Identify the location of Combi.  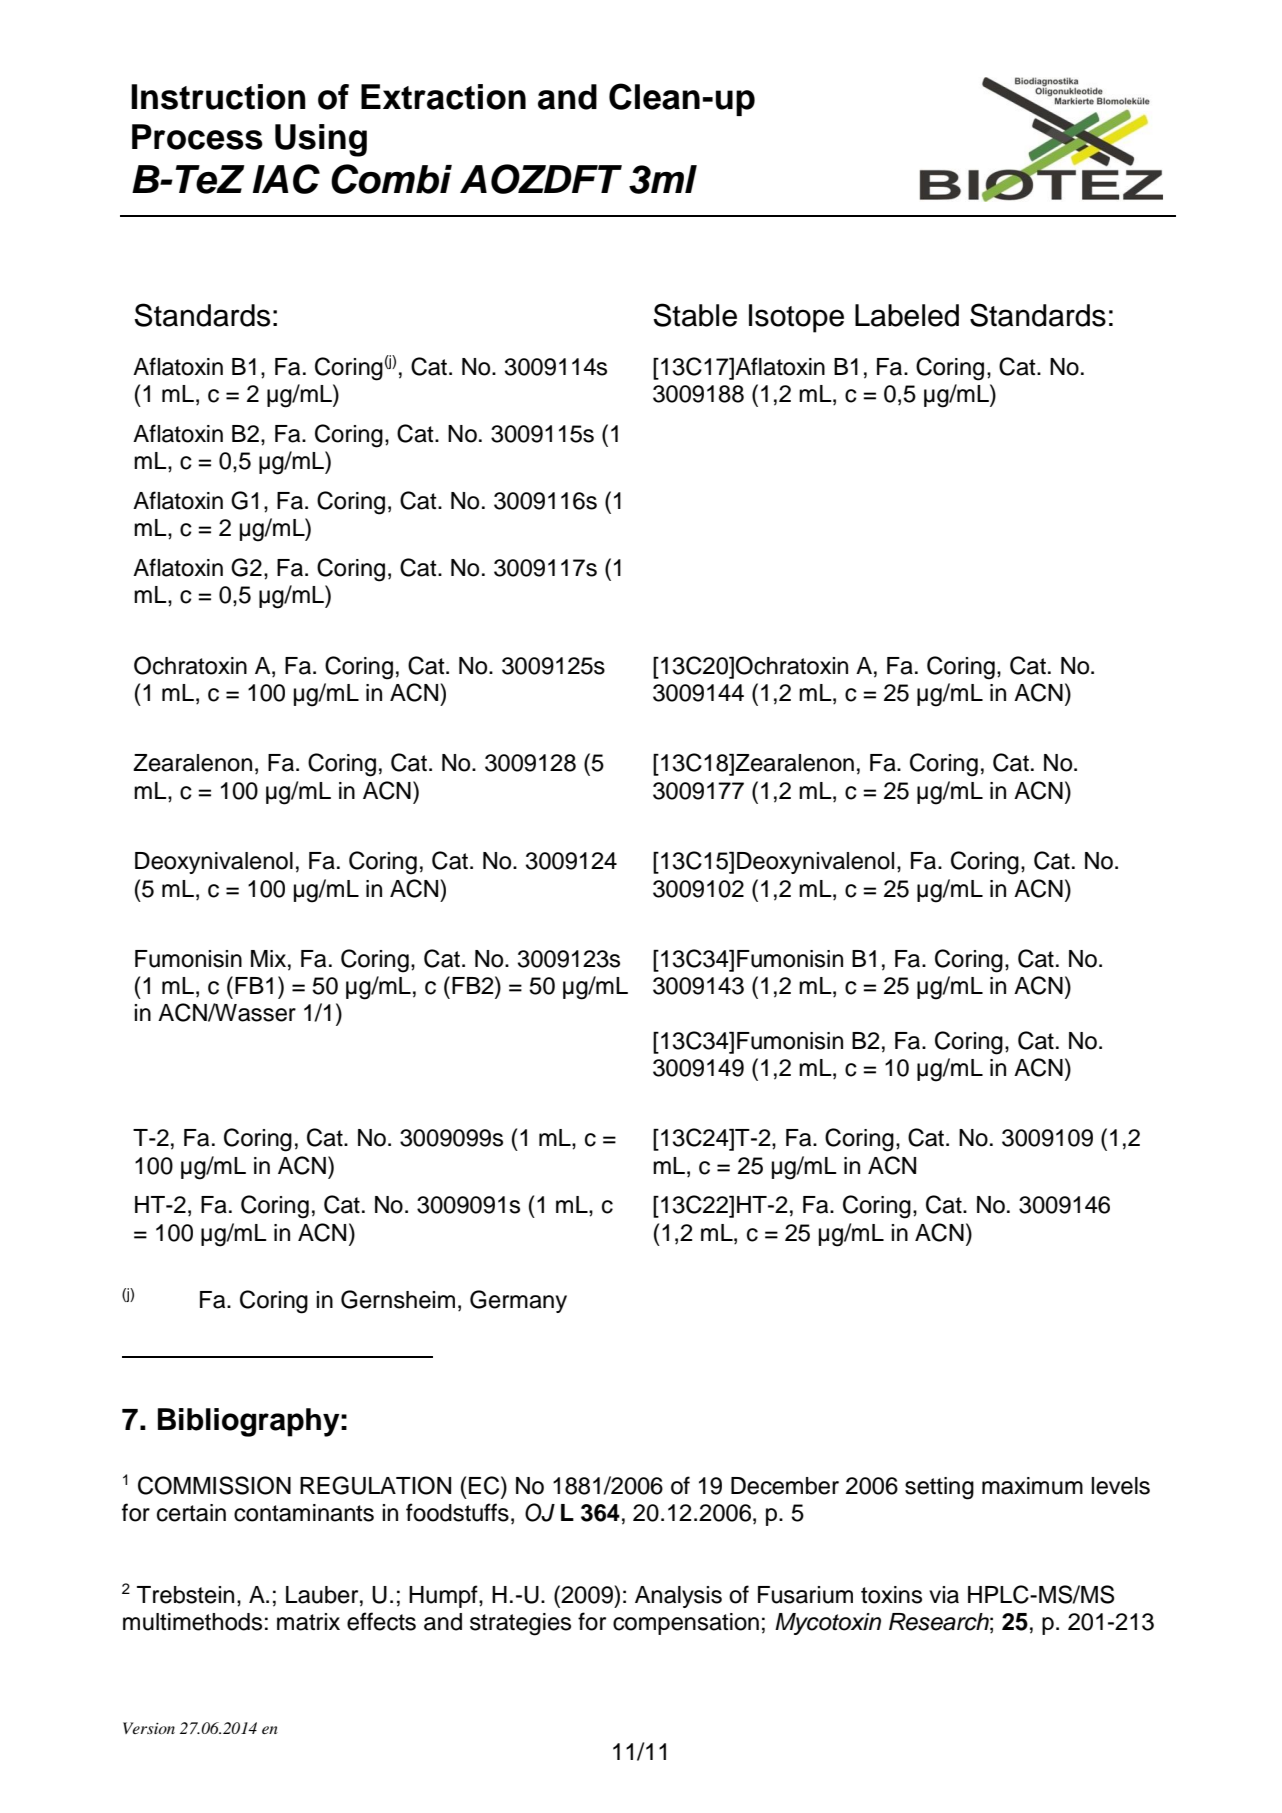
(391, 179).
